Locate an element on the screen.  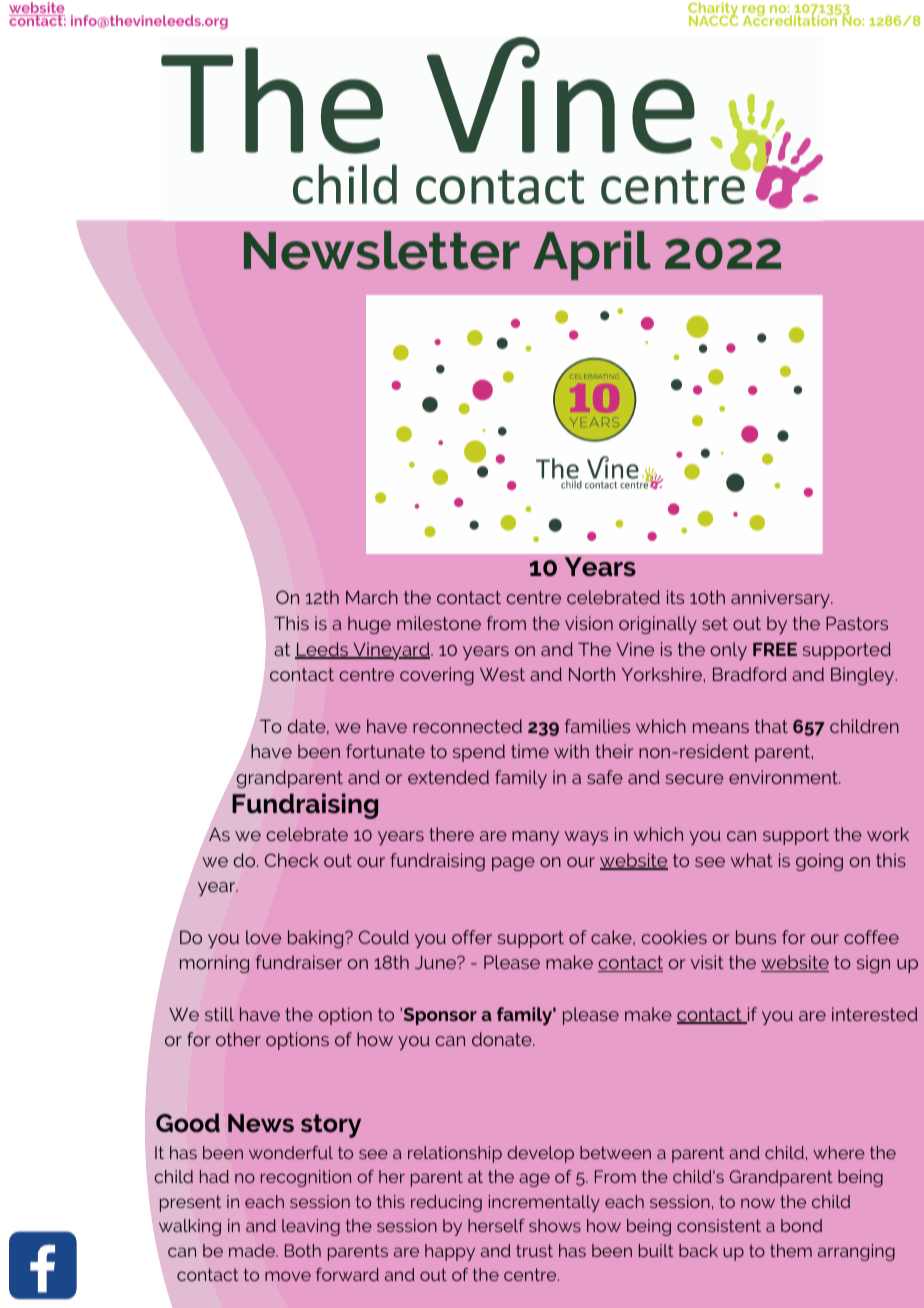
reg is located at coordinates (755, 12).
